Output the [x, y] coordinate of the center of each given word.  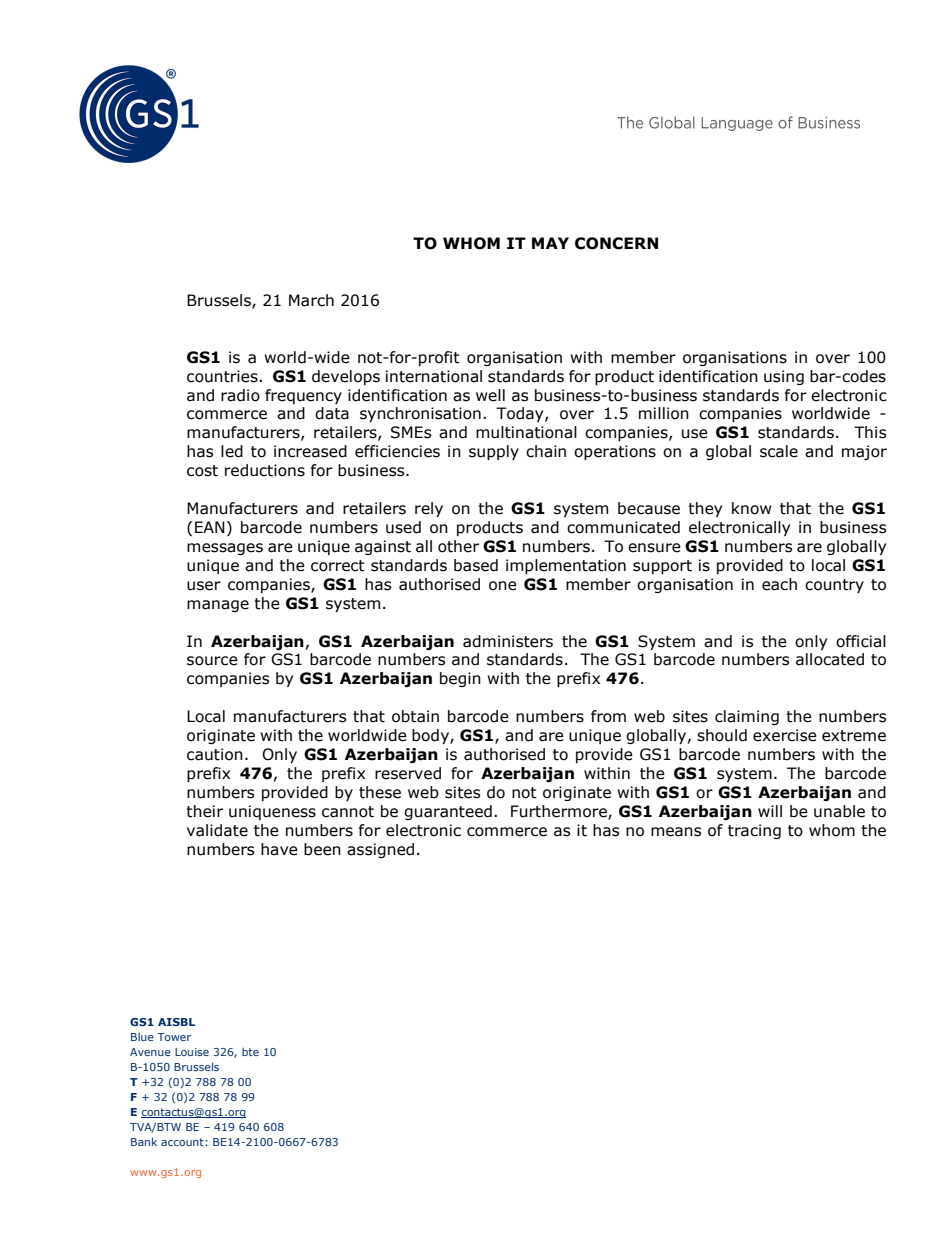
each [779, 584]
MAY [550, 243]
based [476, 565]
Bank [144, 1141]
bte [250, 1052]
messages [225, 549]
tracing [754, 831]
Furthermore [560, 812]
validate [217, 830]
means [676, 832]
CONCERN [616, 243]
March [311, 300]
